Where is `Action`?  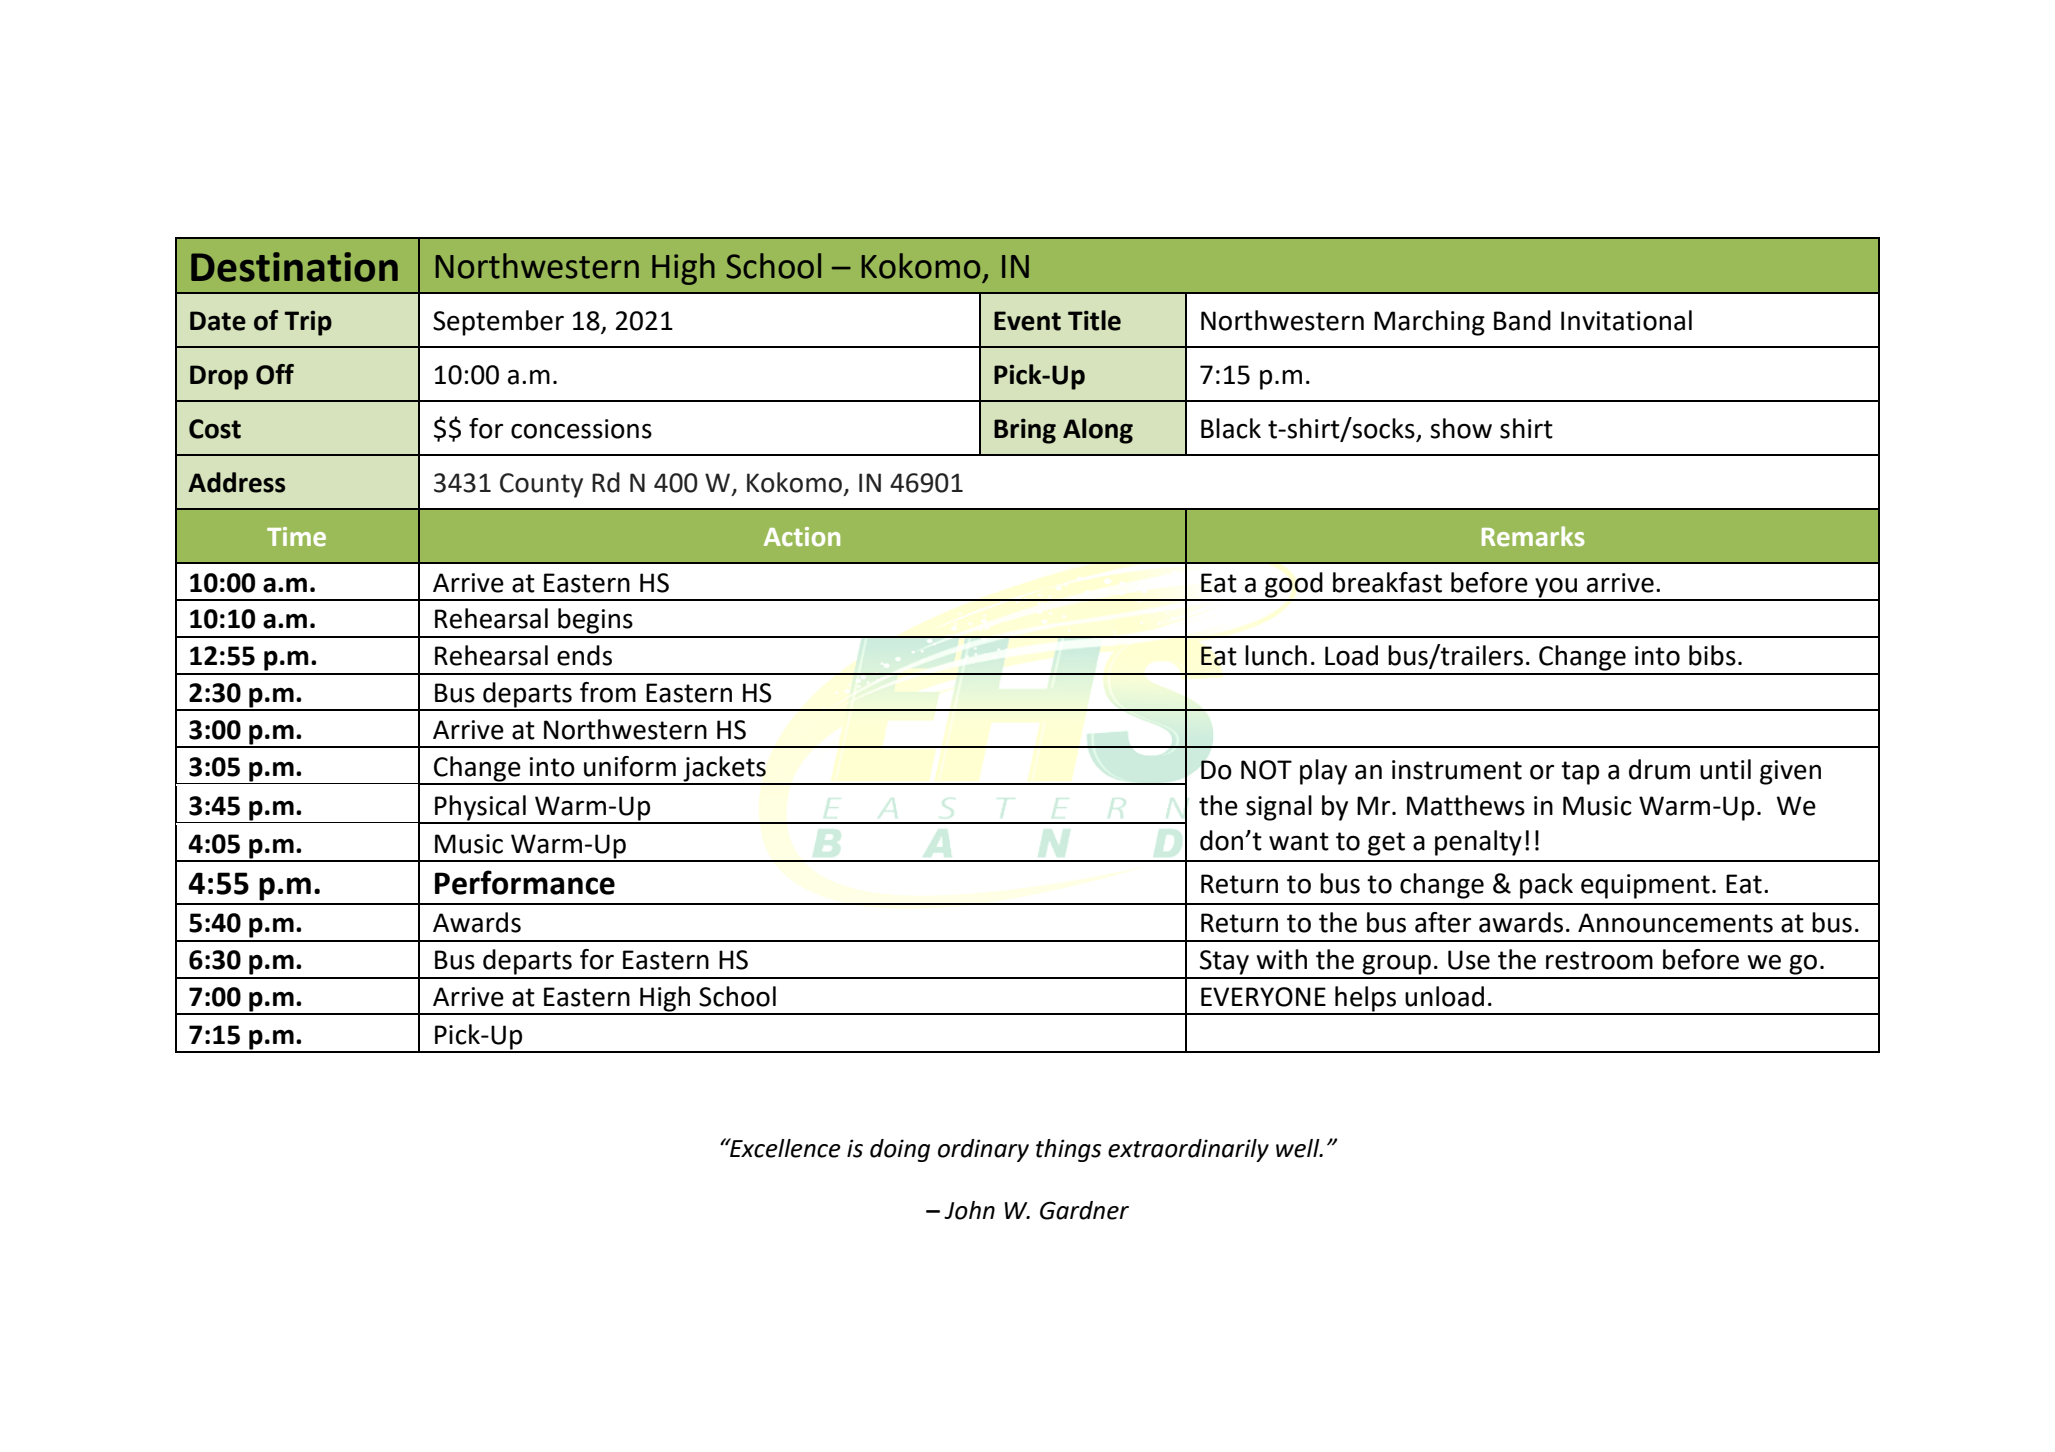
Action is located at coordinates (802, 537).
